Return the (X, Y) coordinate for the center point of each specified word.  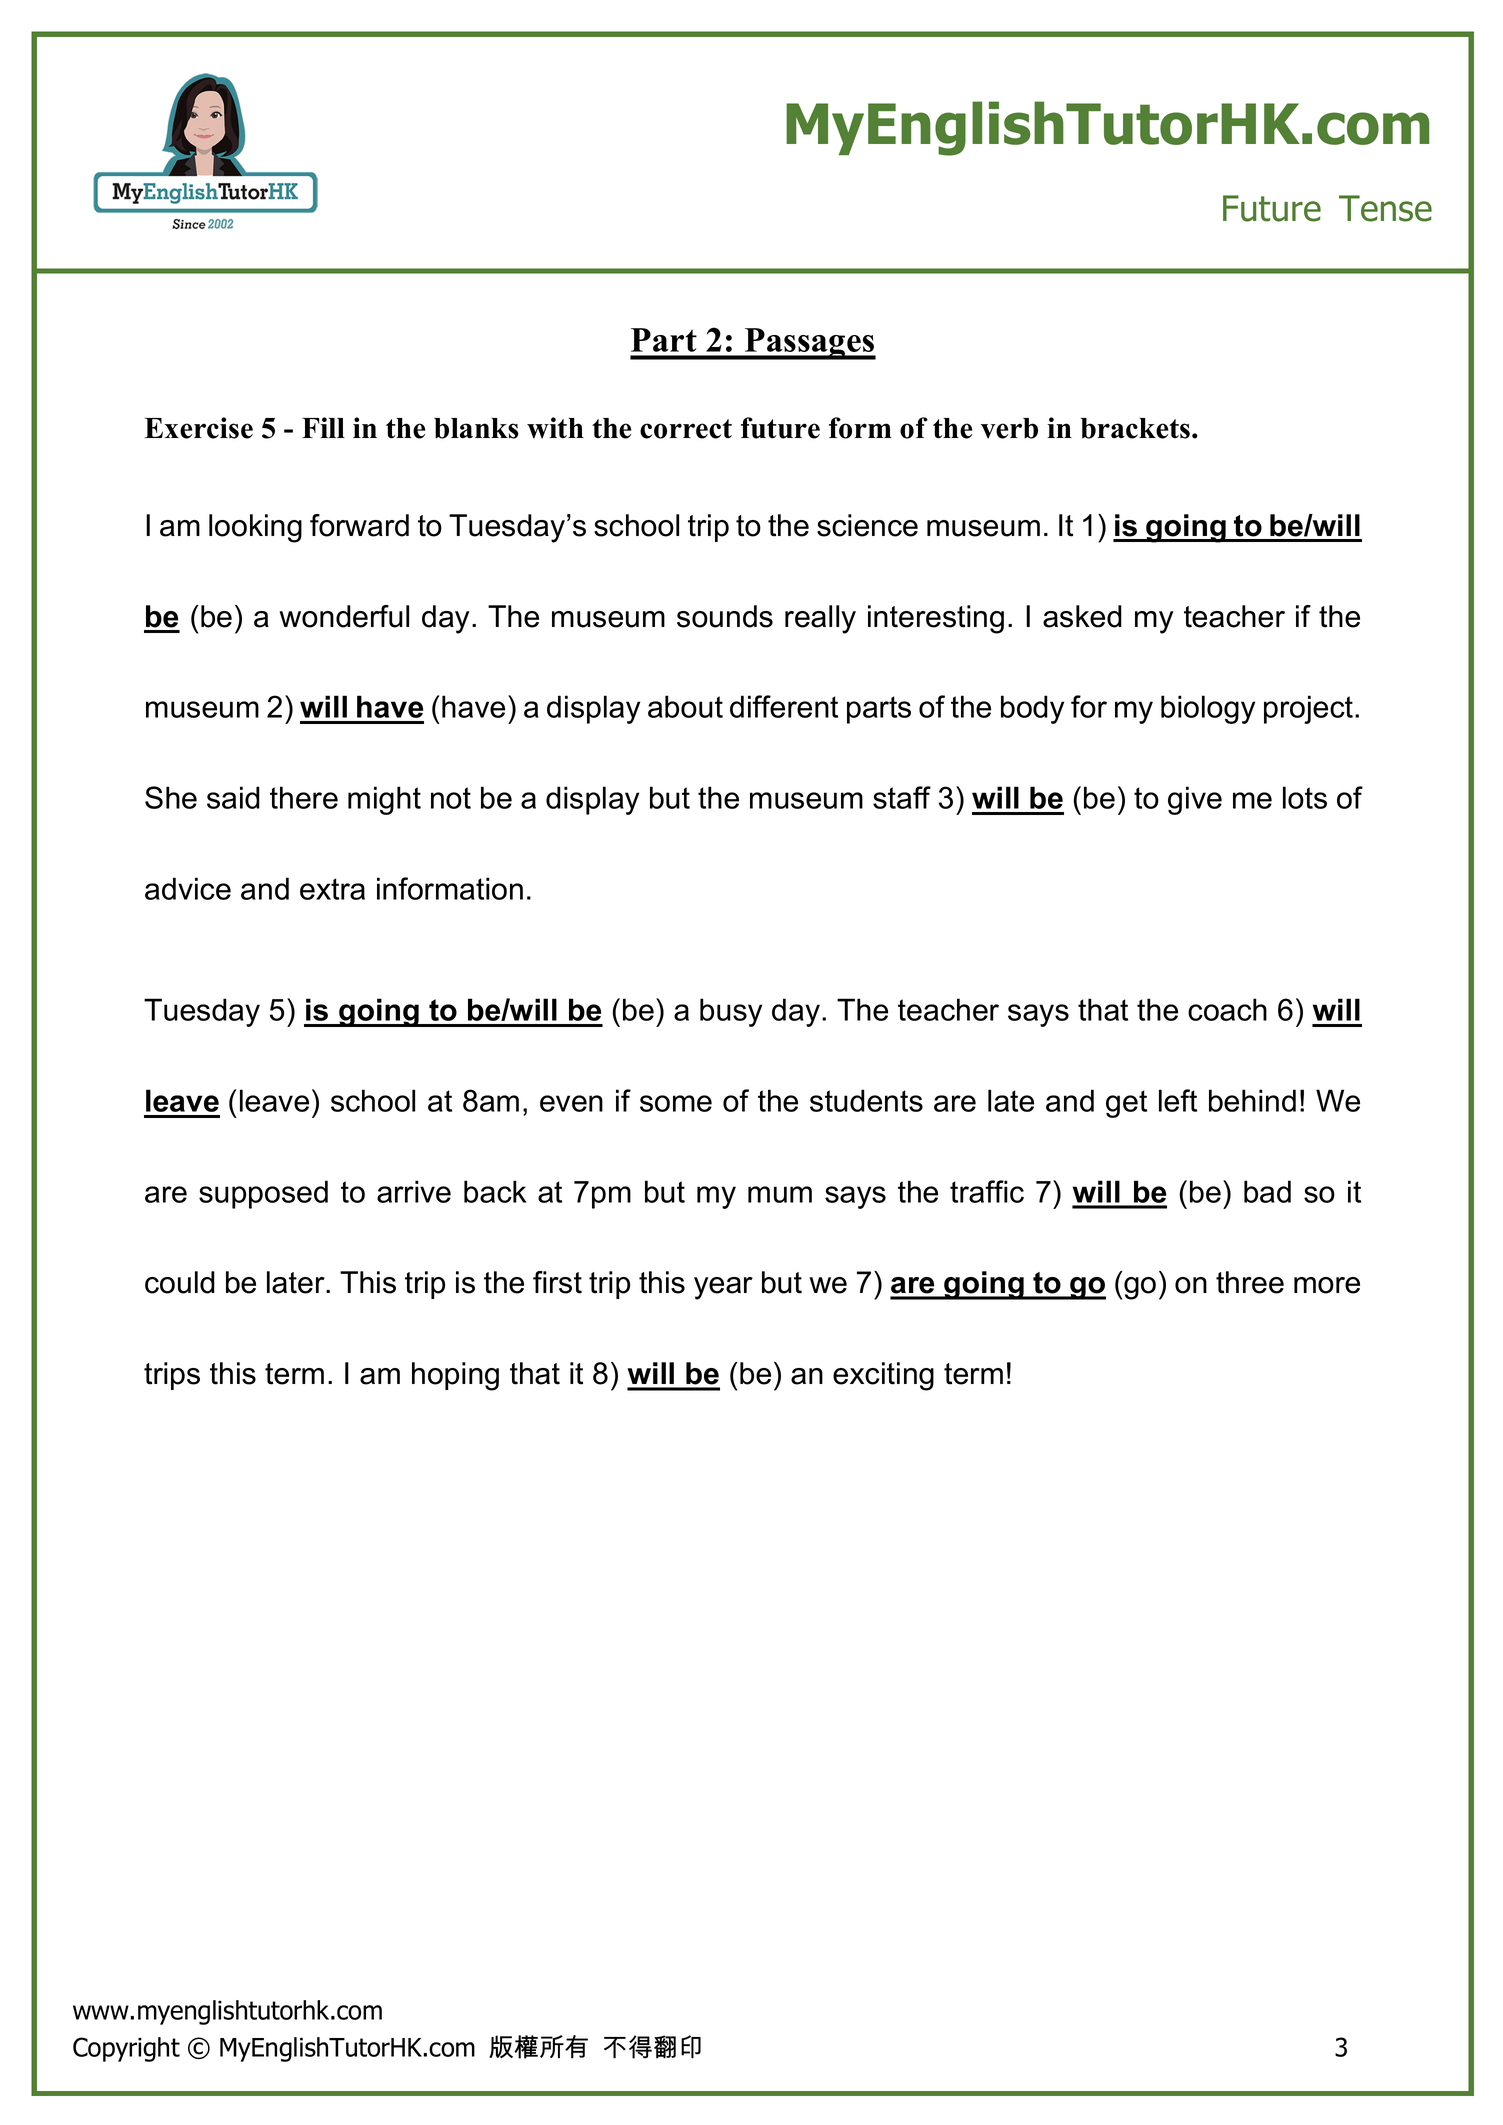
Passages (809, 344)
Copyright (126, 2049)
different (784, 706)
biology (1208, 709)
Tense (1385, 208)
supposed (263, 1194)
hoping (455, 1376)
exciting (883, 1376)
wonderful (344, 616)
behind (1252, 1100)
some (676, 1103)
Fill (323, 427)
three (1250, 1282)
